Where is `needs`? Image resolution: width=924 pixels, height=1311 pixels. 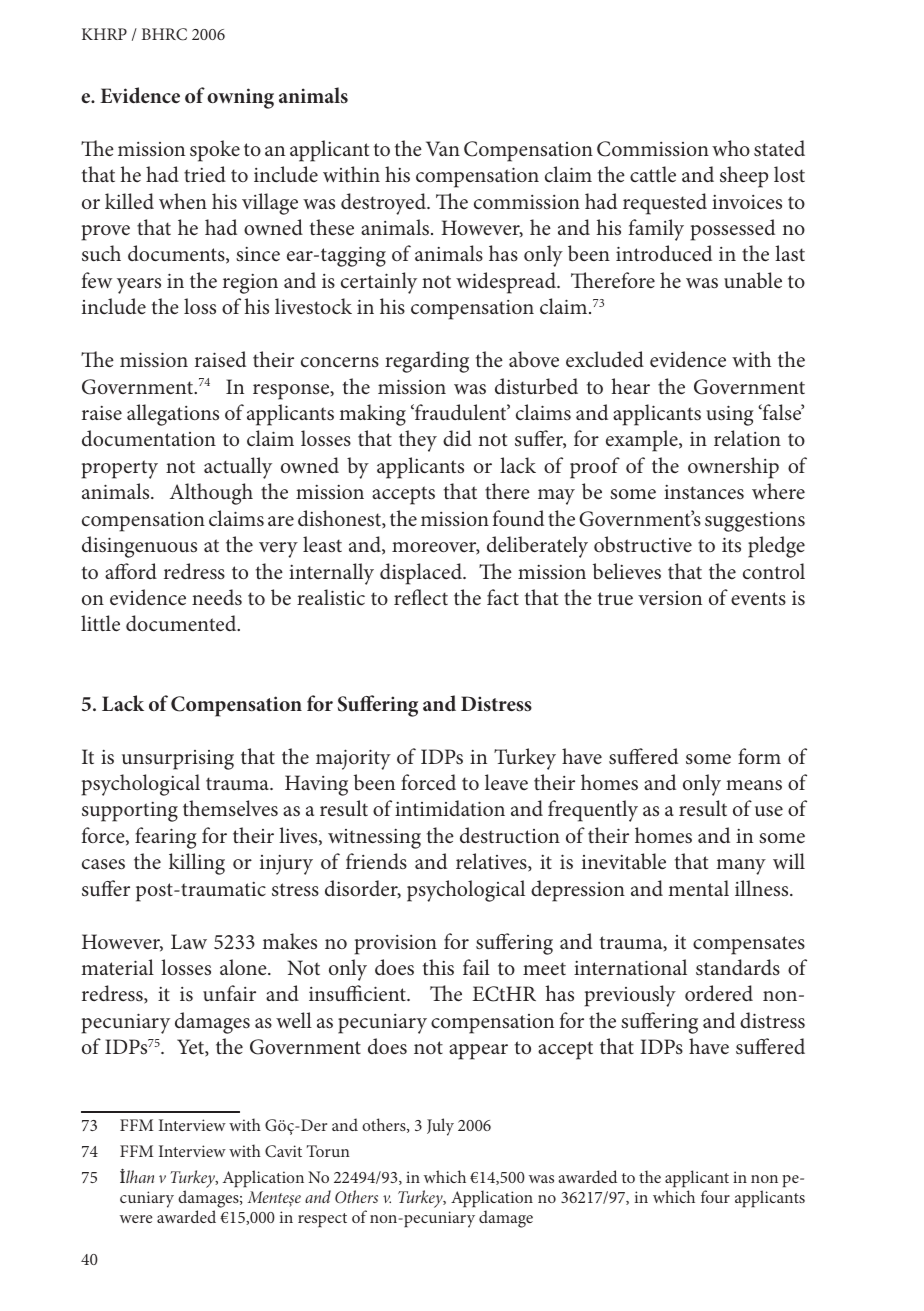 needs is located at coordinates (217, 597).
